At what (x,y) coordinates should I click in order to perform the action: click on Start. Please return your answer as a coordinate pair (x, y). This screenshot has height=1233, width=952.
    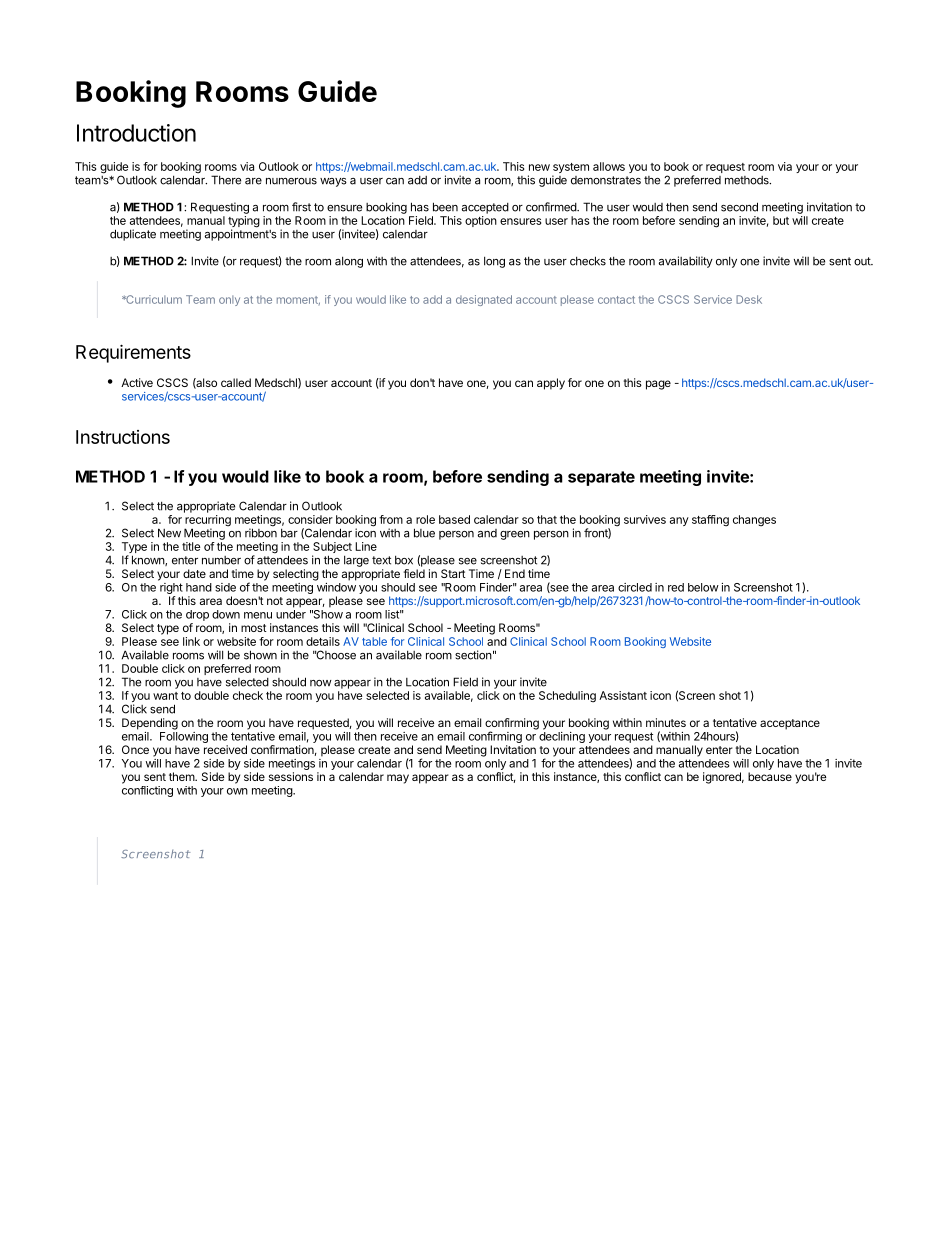
    Looking at the image, I should click on (453, 573).
